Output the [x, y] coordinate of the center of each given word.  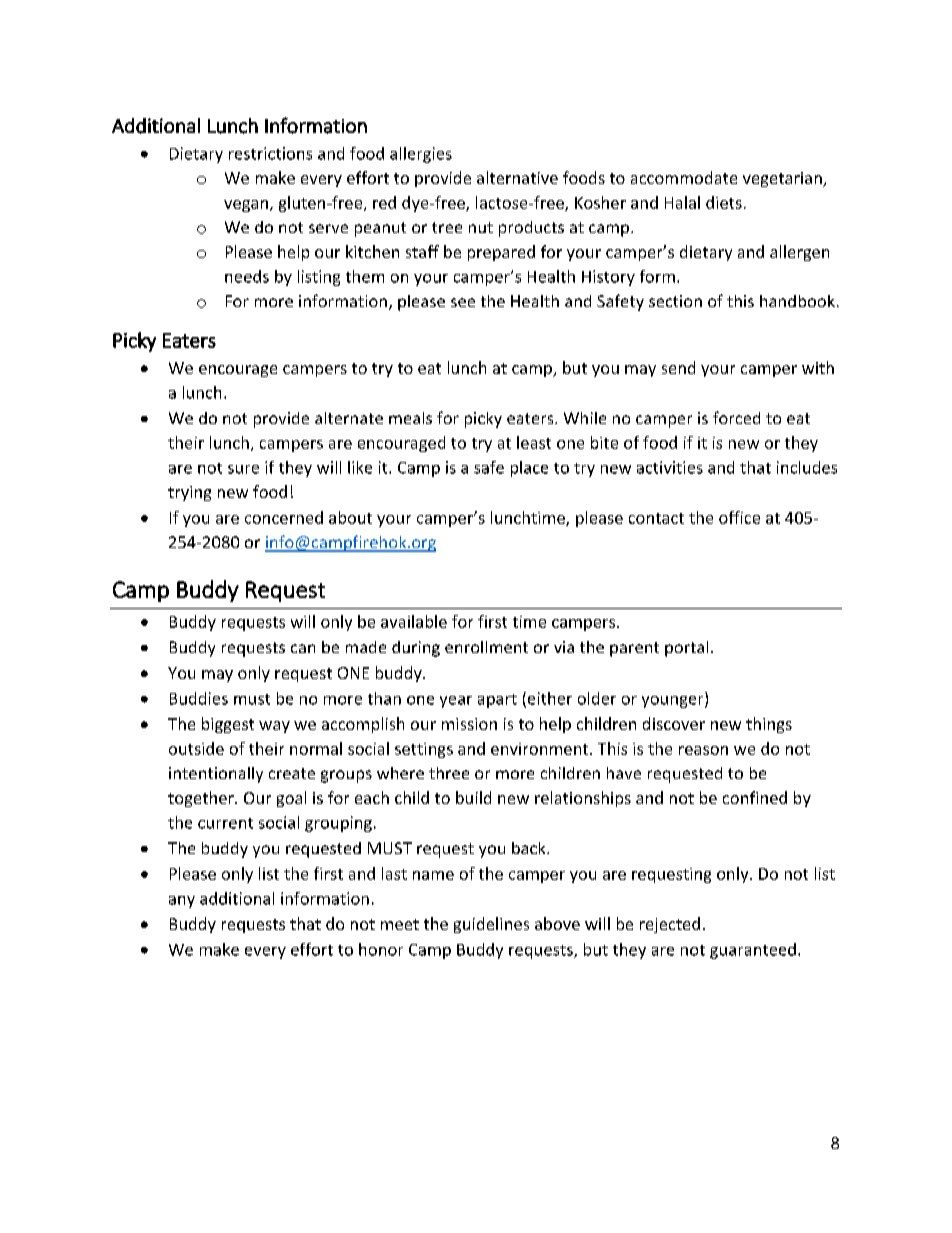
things [769, 725]
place [529, 469]
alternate [349, 418]
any [182, 902]
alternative [517, 177]
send [678, 367]
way [274, 727]
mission [469, 724]
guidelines [491, 925]
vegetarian [783, 179]
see [463, 302]
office [739, 517]
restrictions [270, 153]
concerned [284, 517]
